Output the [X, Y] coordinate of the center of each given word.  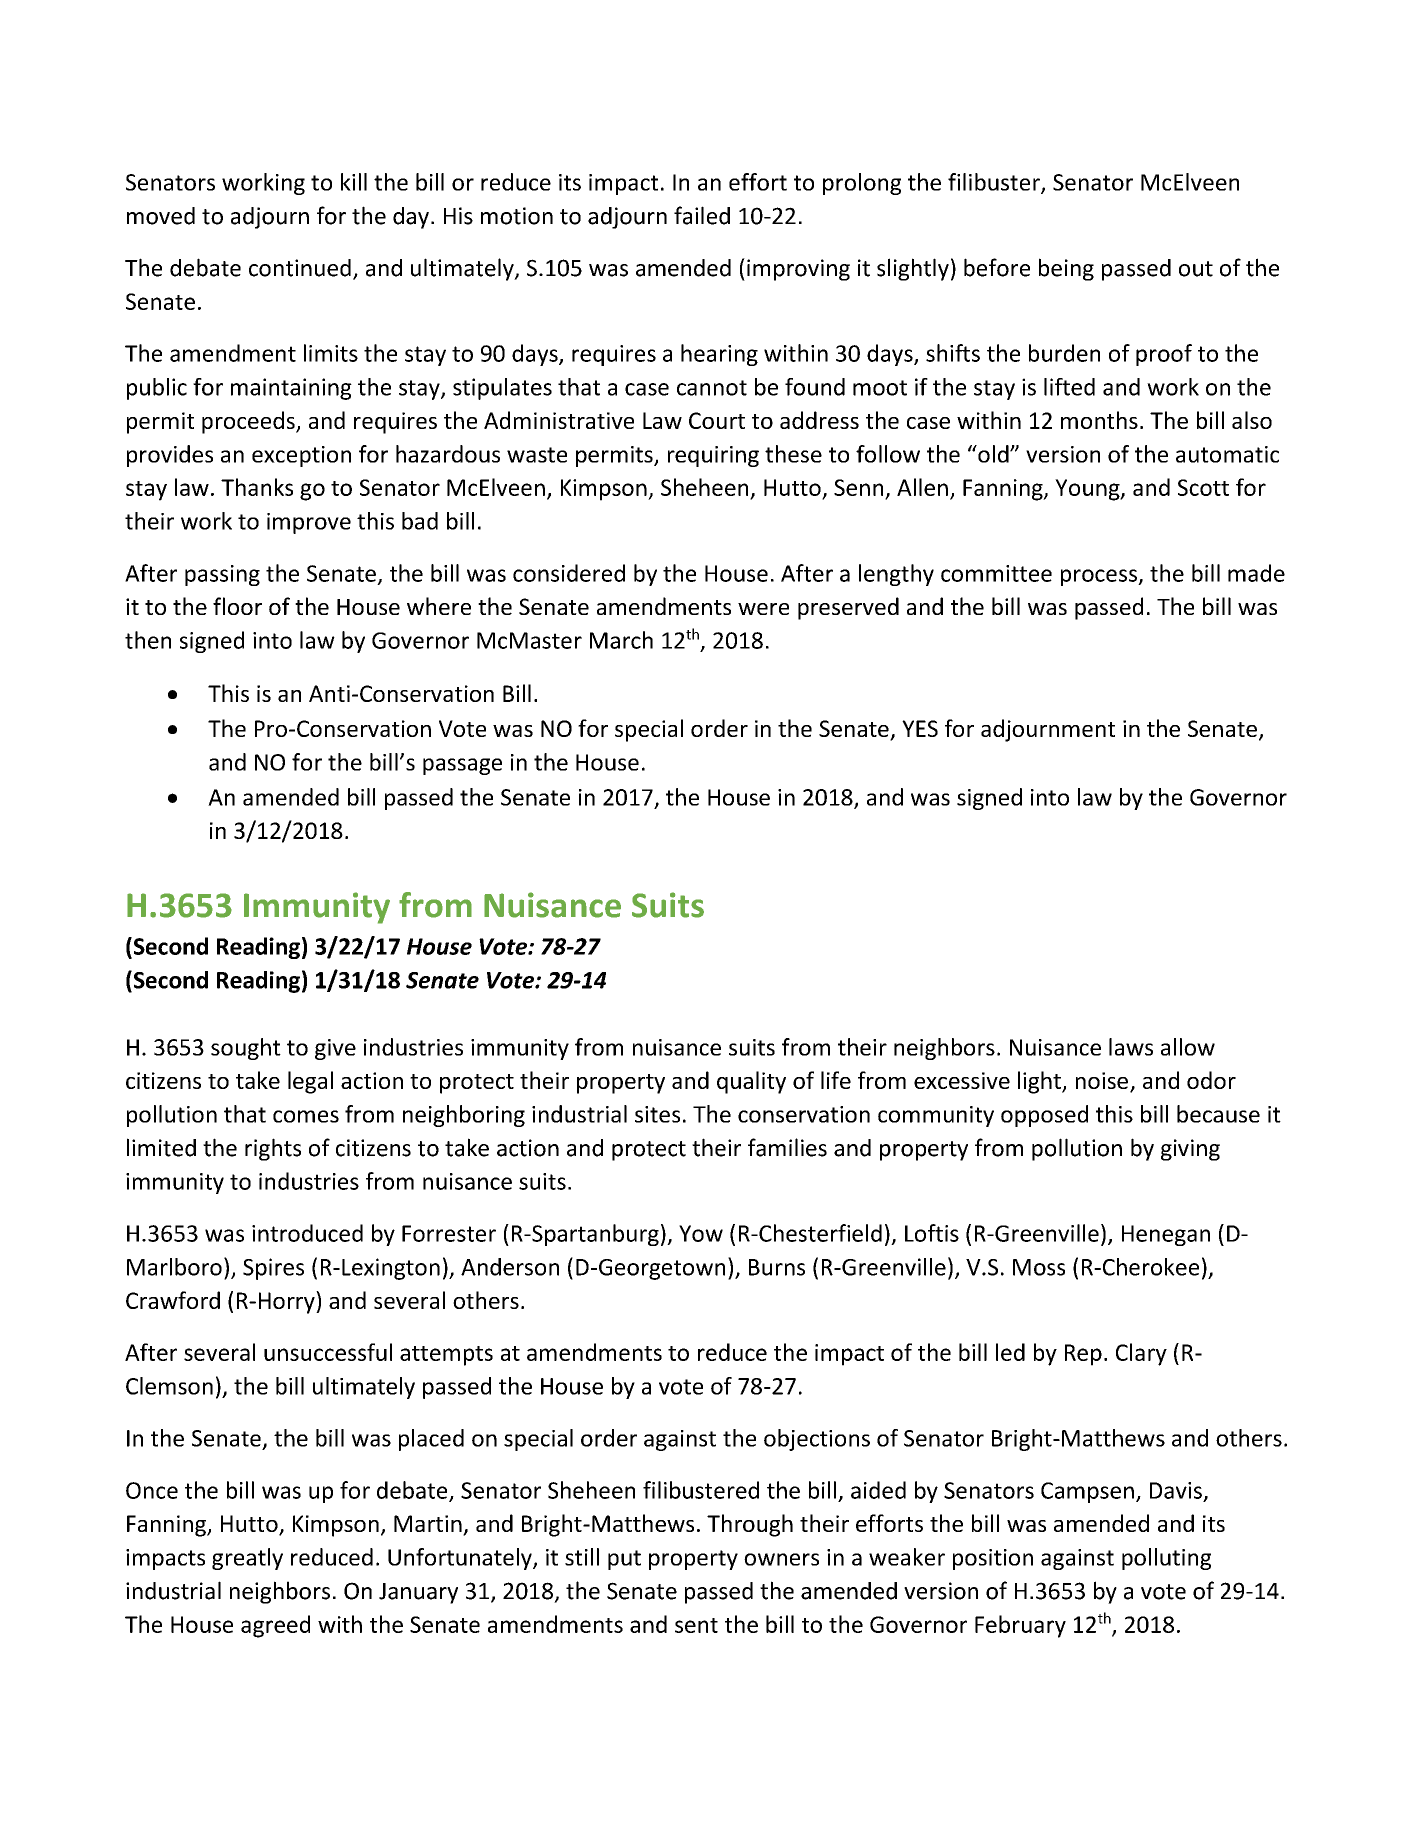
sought [246, 1049]
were [763, 609]
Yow [701, 1233]
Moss [1039, 1267]
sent [696, 1625]
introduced [307, 1233]
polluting [1166, 1559]
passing [222, 575]
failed [702, 215]
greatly [247, 1559]
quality [751, 1082]
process [1100, 577]
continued [300, 268]
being [1066, 269]
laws [1131, 1047]
